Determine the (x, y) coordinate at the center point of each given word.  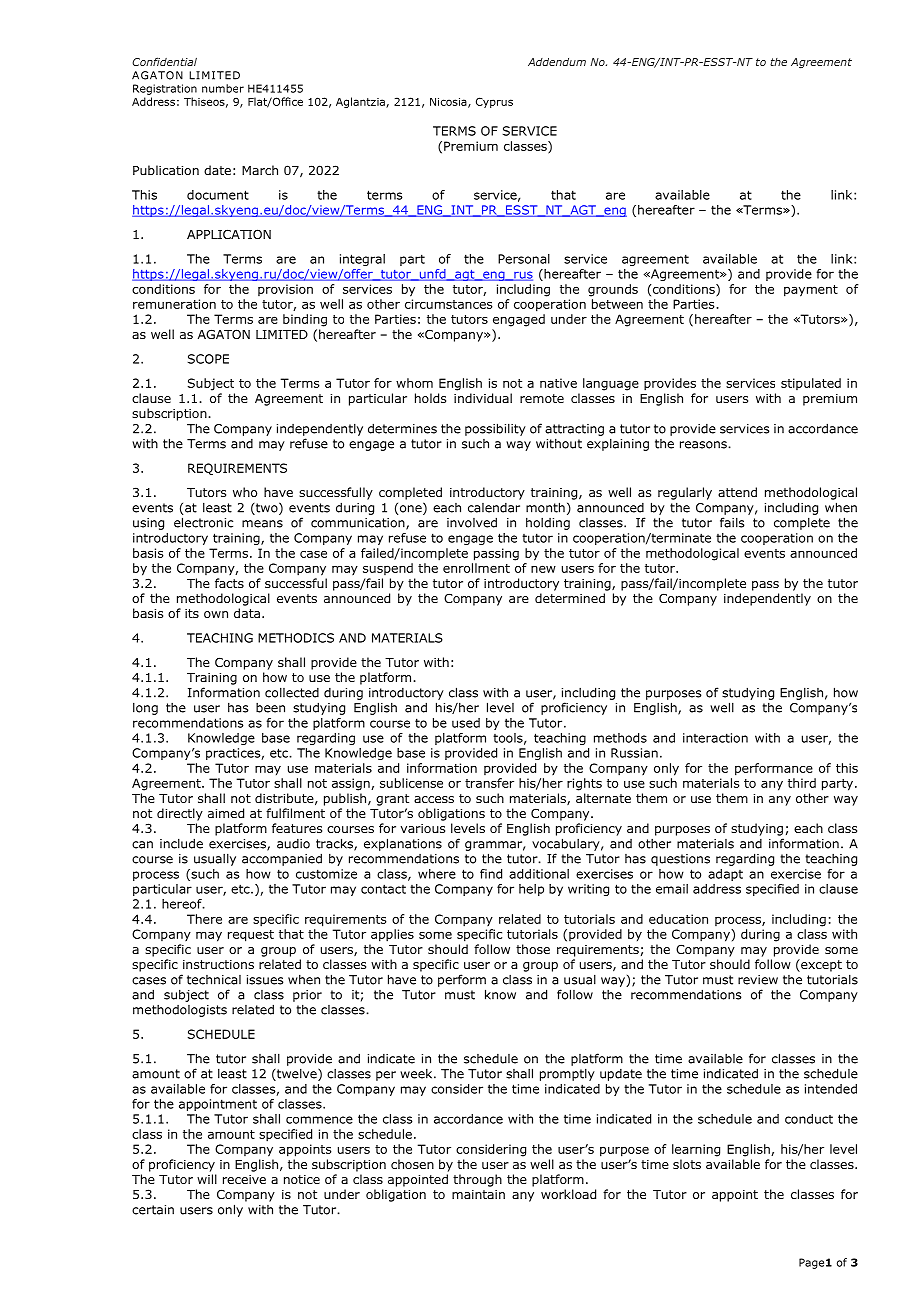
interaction (715, 738)
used (466, 723)
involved (472, 522)
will (207, 1179)
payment (811, 291)
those (533, 949)
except (820, 965)
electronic (203, 522)
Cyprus (494, 102)
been (270, 708)
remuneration (174, 304)
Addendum (557, 62)
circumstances (448, 304)
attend (737, 492)
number (223, 88)
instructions (218, 964)
